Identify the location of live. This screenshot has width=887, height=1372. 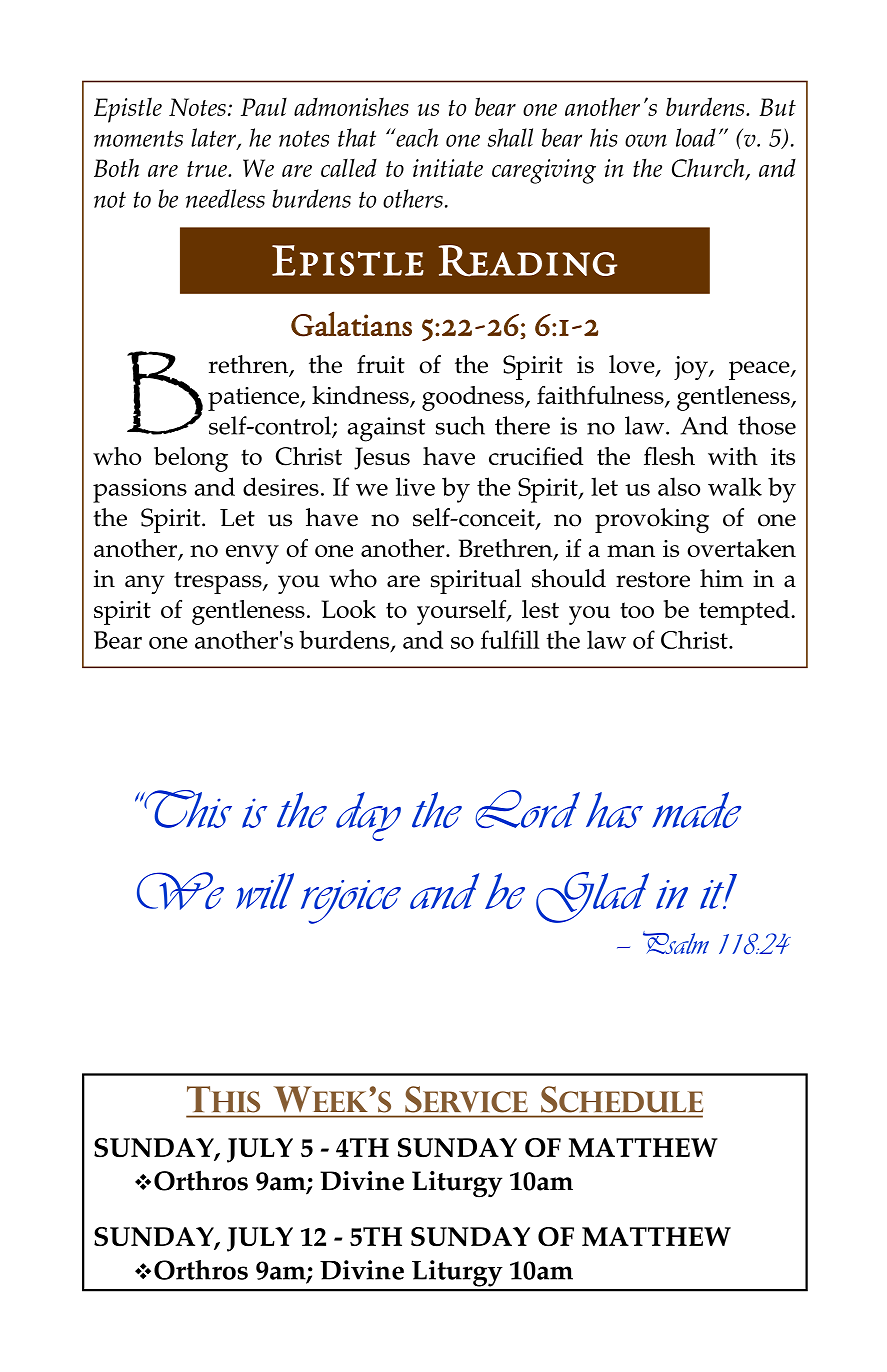
(415, 486).
